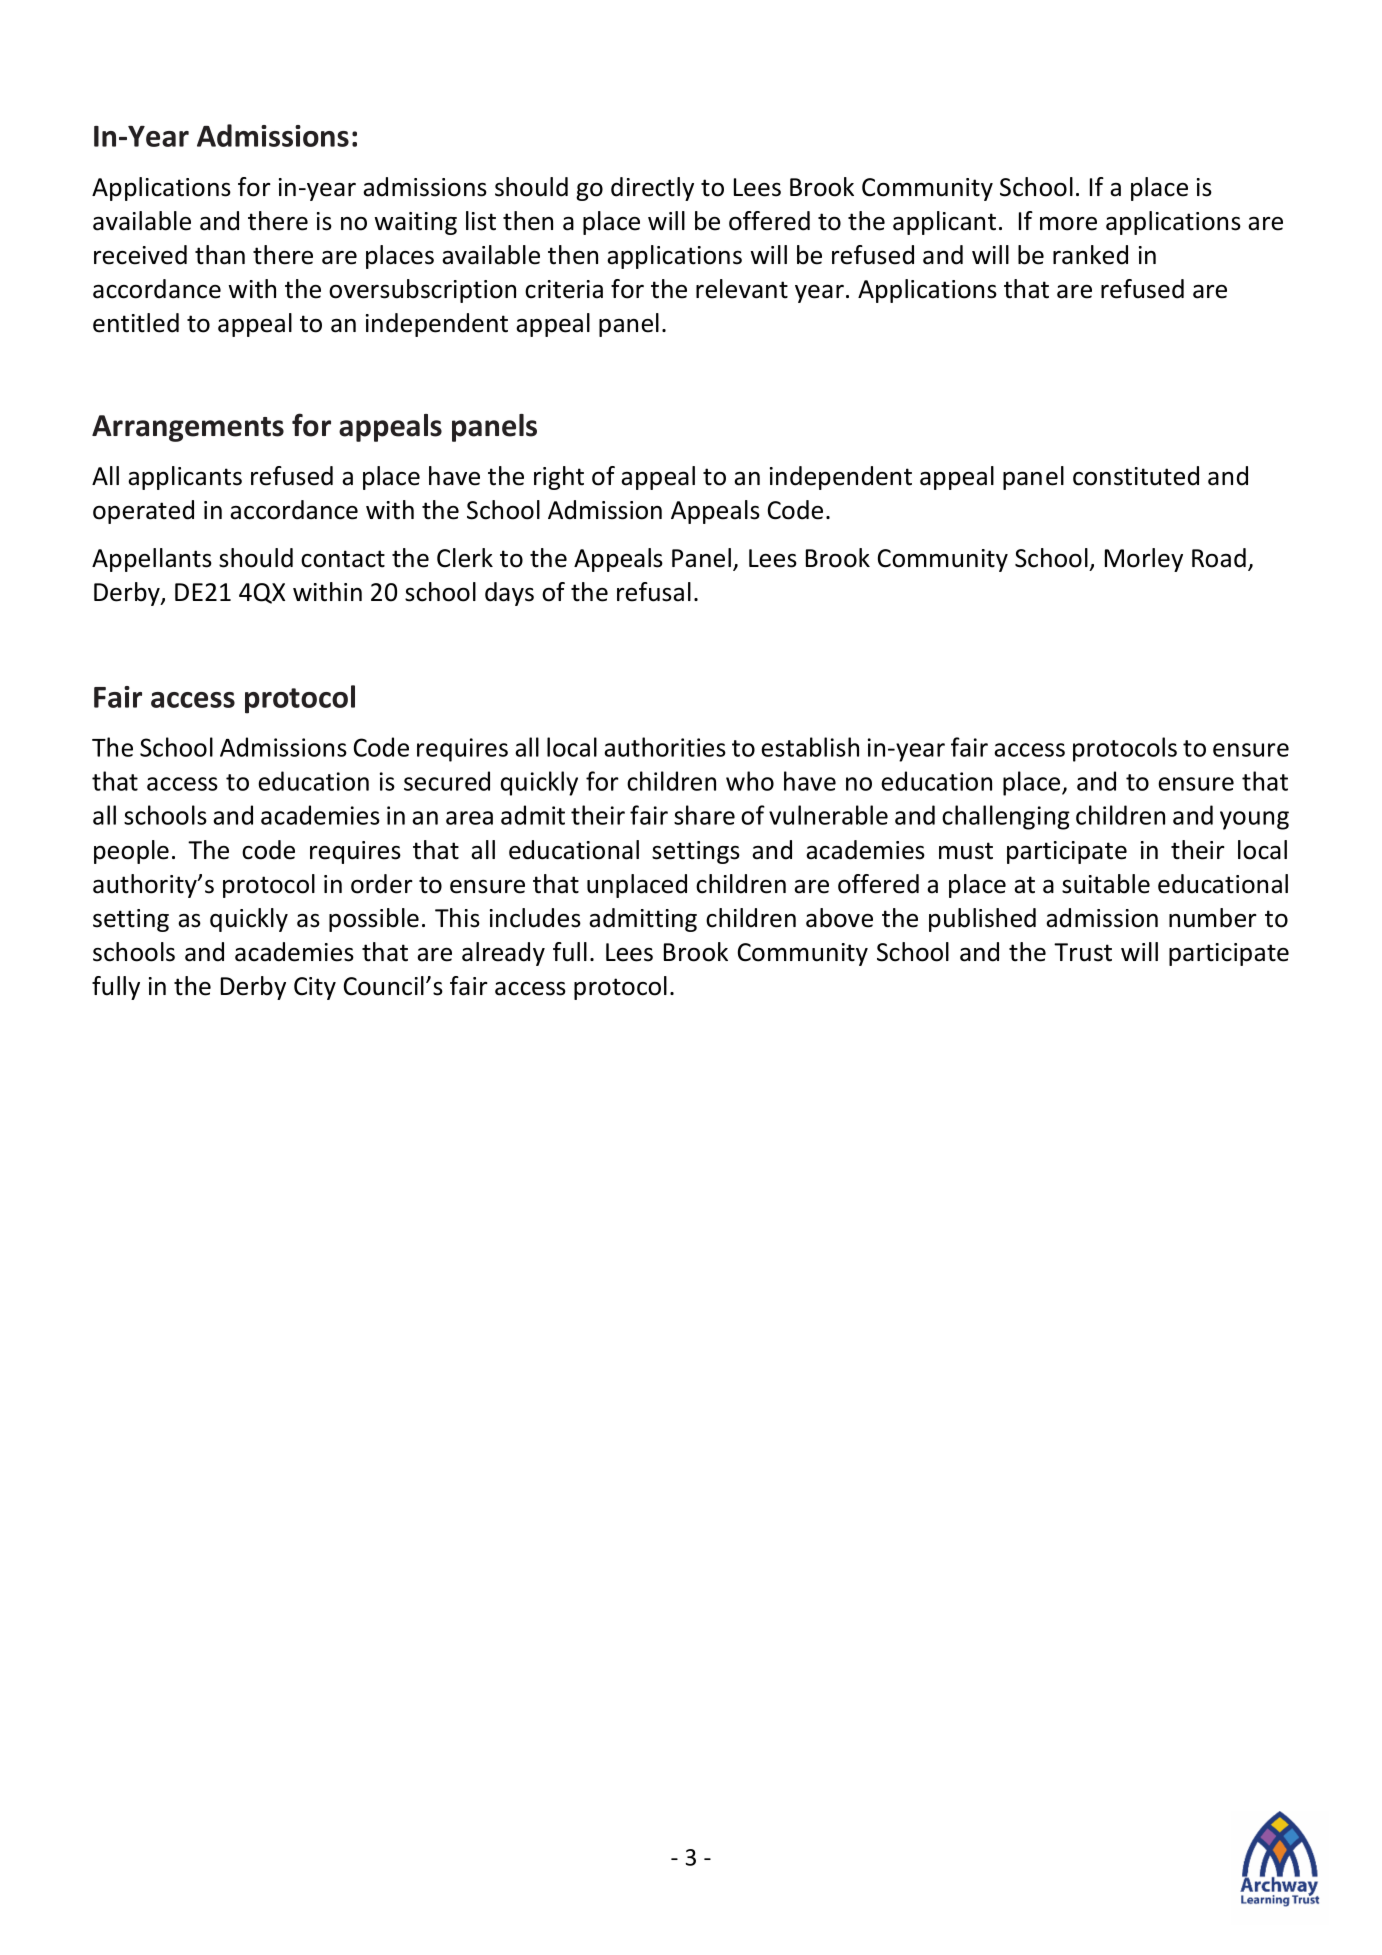  Describe the element at coordinates (315, 988) in the document. I see `City` at that location.
